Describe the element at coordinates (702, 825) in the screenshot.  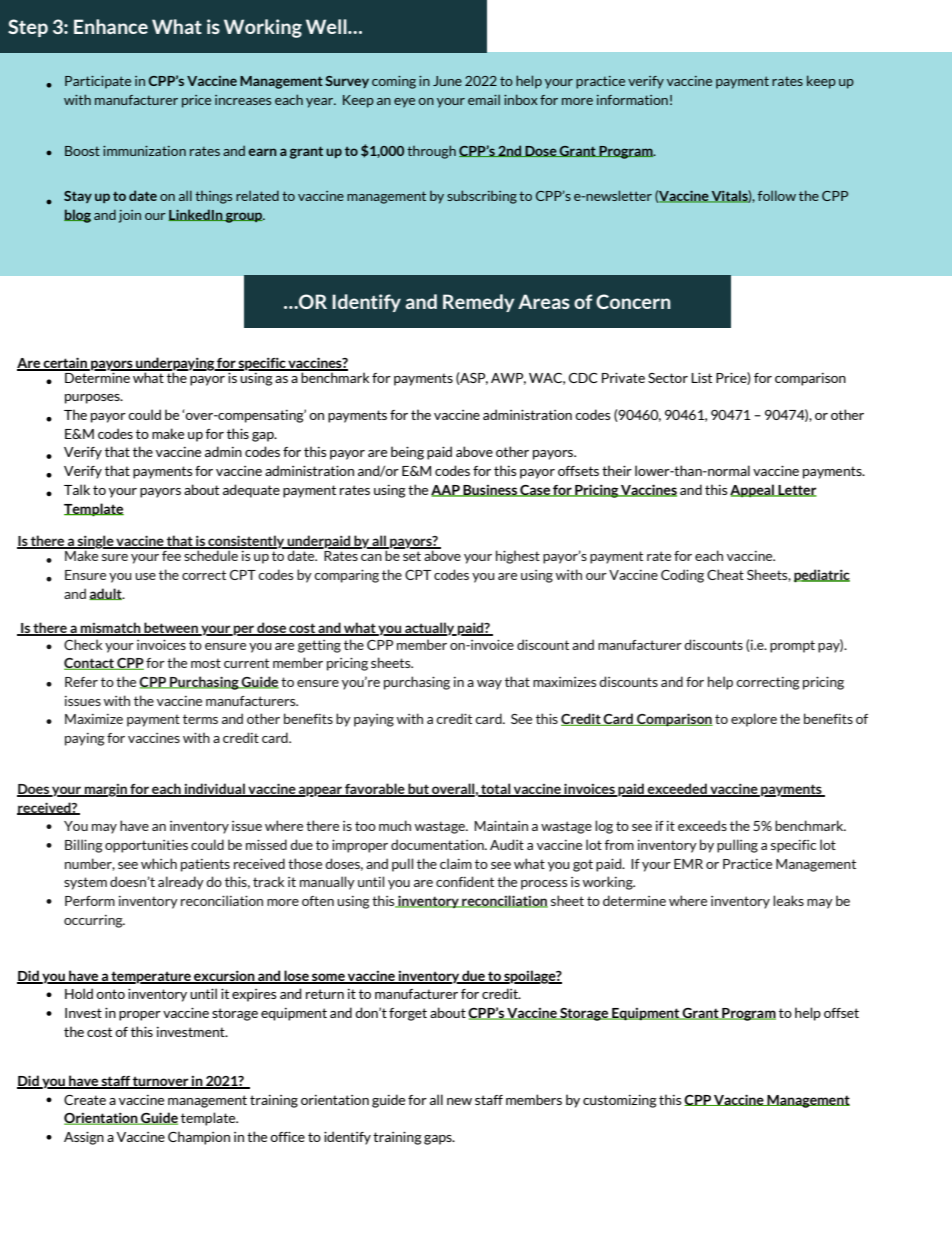
I see `exceeds` at that location.
